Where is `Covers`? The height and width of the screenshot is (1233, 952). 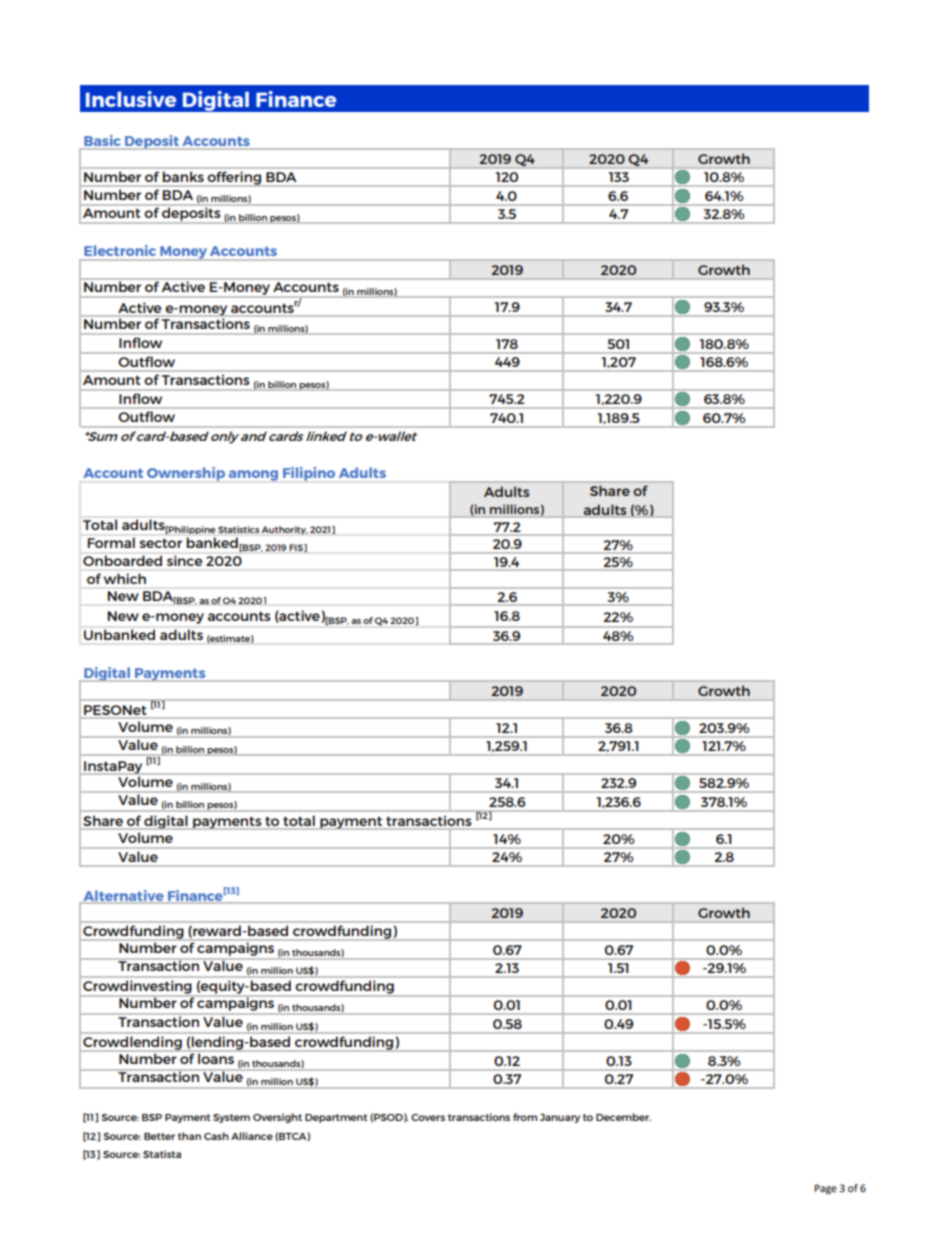
Covers is located at coordinates (428, 1117).
